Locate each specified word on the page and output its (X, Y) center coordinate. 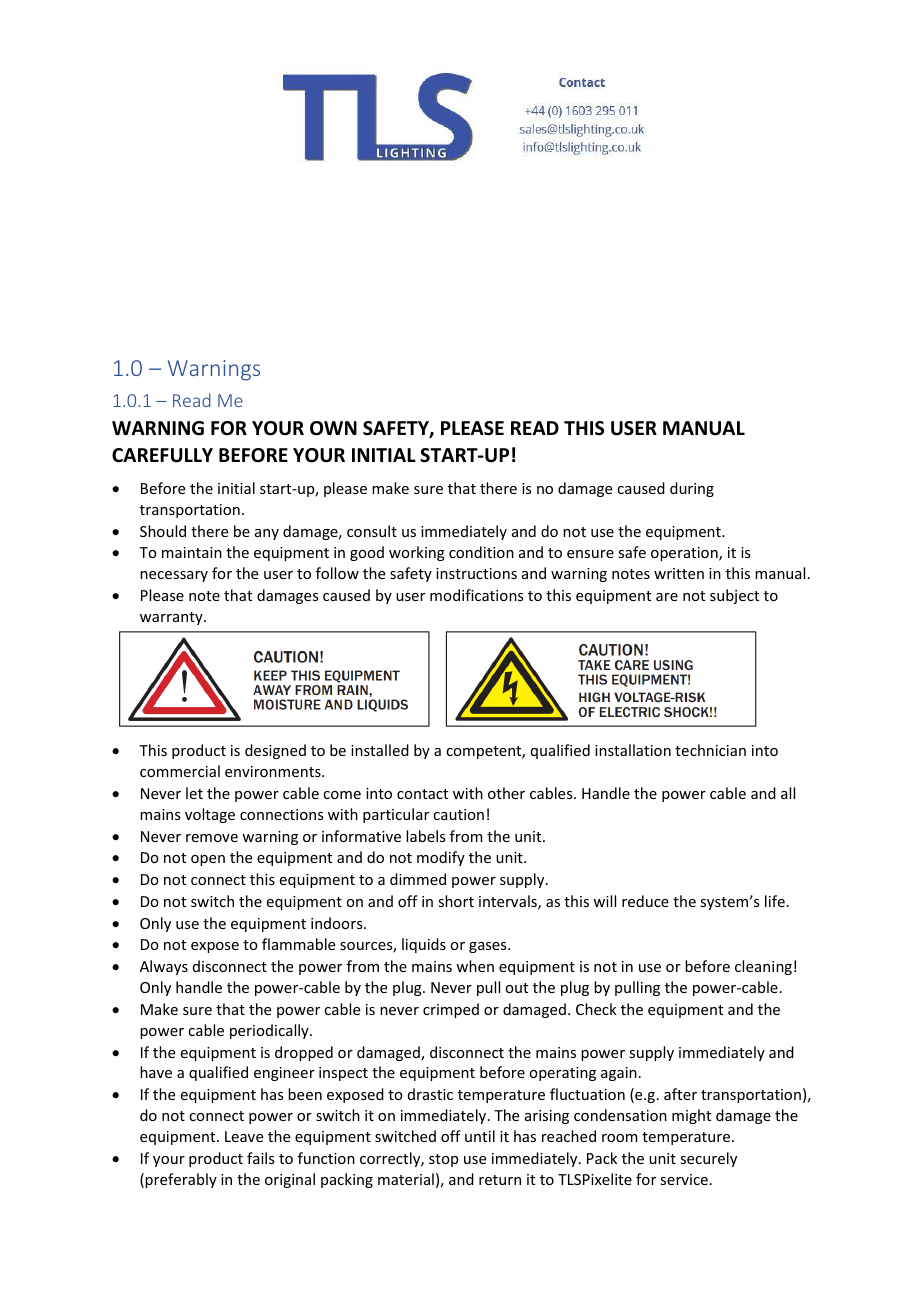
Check (596, 1009)
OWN (333, 428)
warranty (172, 618)
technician (710, 750)
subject (734, 596)
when (475, 966)
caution (458, 814)
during (692, 489)
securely (708, 1159)
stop (443, 1160)
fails (260, 1158)
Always (164, 967)
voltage (210, 815)
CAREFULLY (162, 455)
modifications (476, 595)
